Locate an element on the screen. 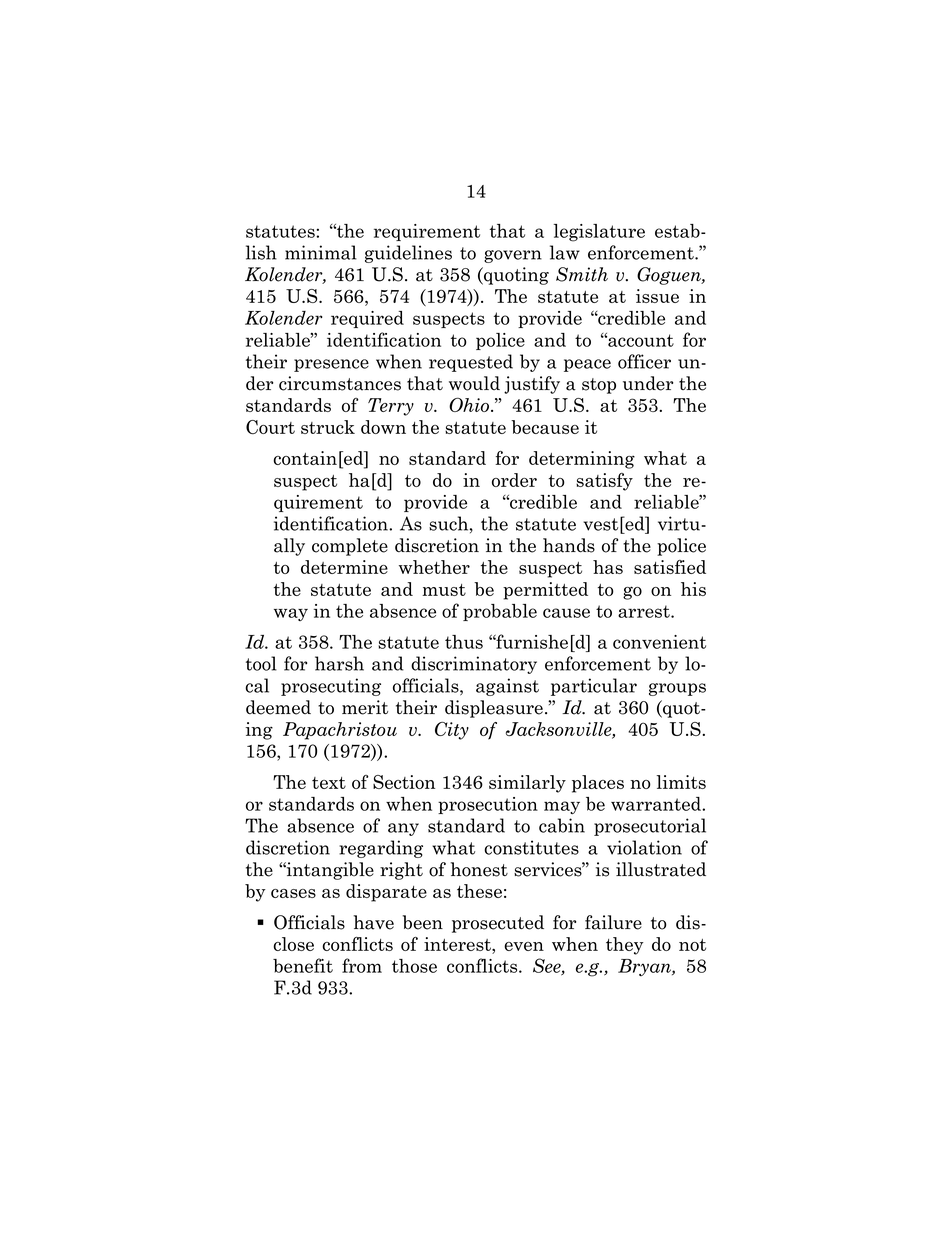 This screenshot has width=952, height=1233. legislature is located at coordinates (599, 233).
